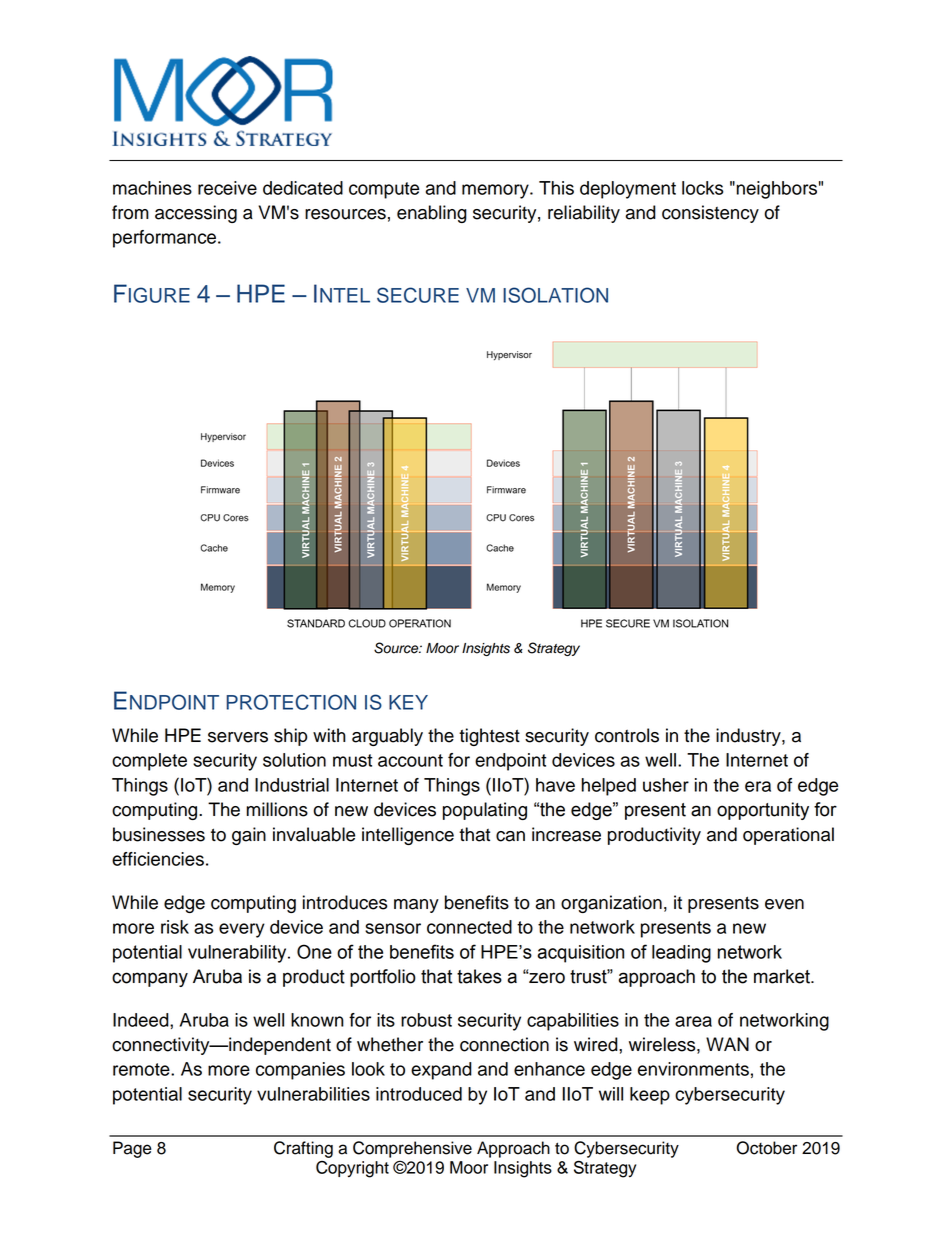 The width and height of the screenshot is (952, 1233). I want to click on KEY, so click(408, 702).
